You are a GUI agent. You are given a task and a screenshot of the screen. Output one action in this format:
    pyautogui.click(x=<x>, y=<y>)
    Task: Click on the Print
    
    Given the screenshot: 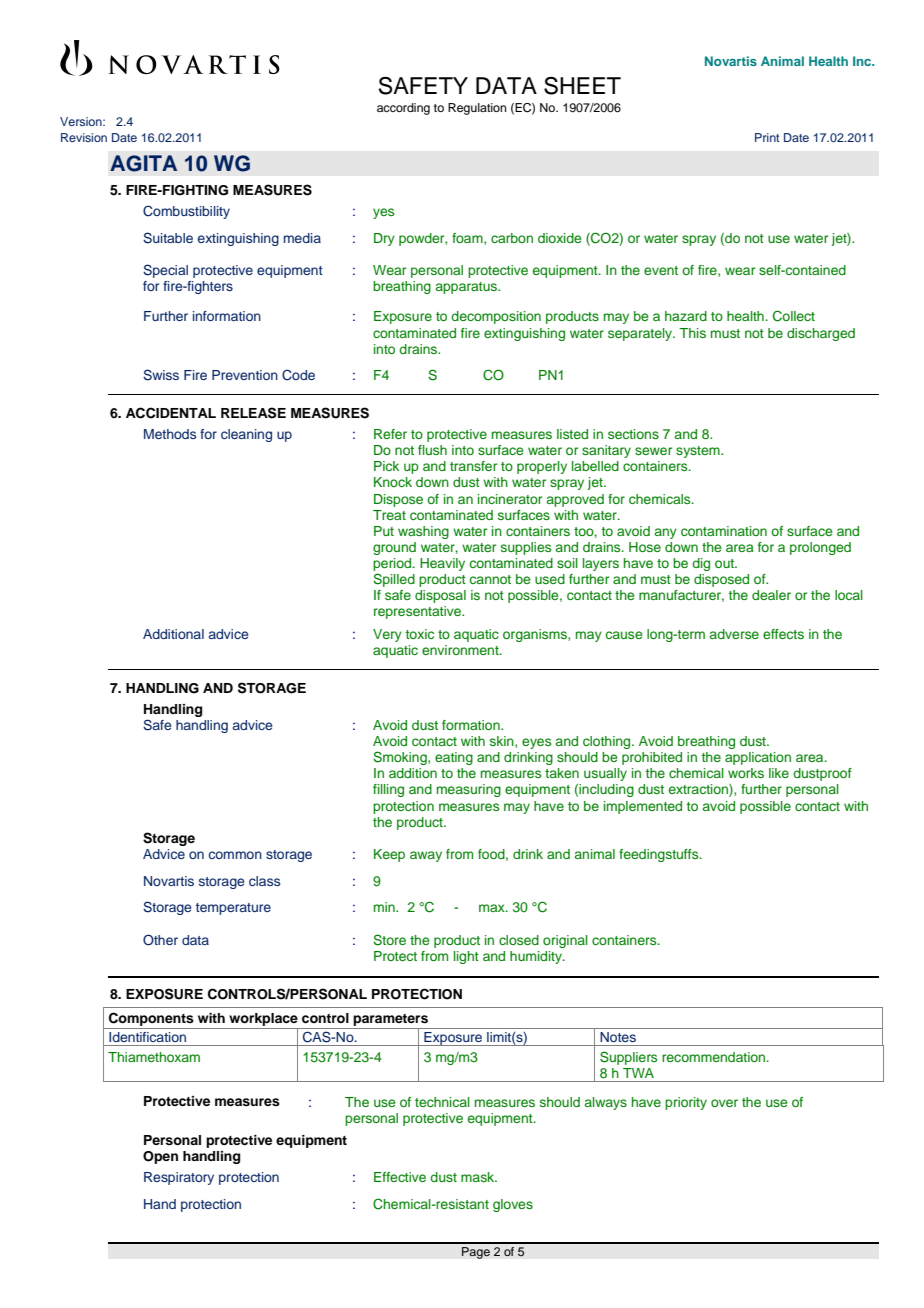 What is the action you would take?
    pyautogui.click(x=767, y=137)
